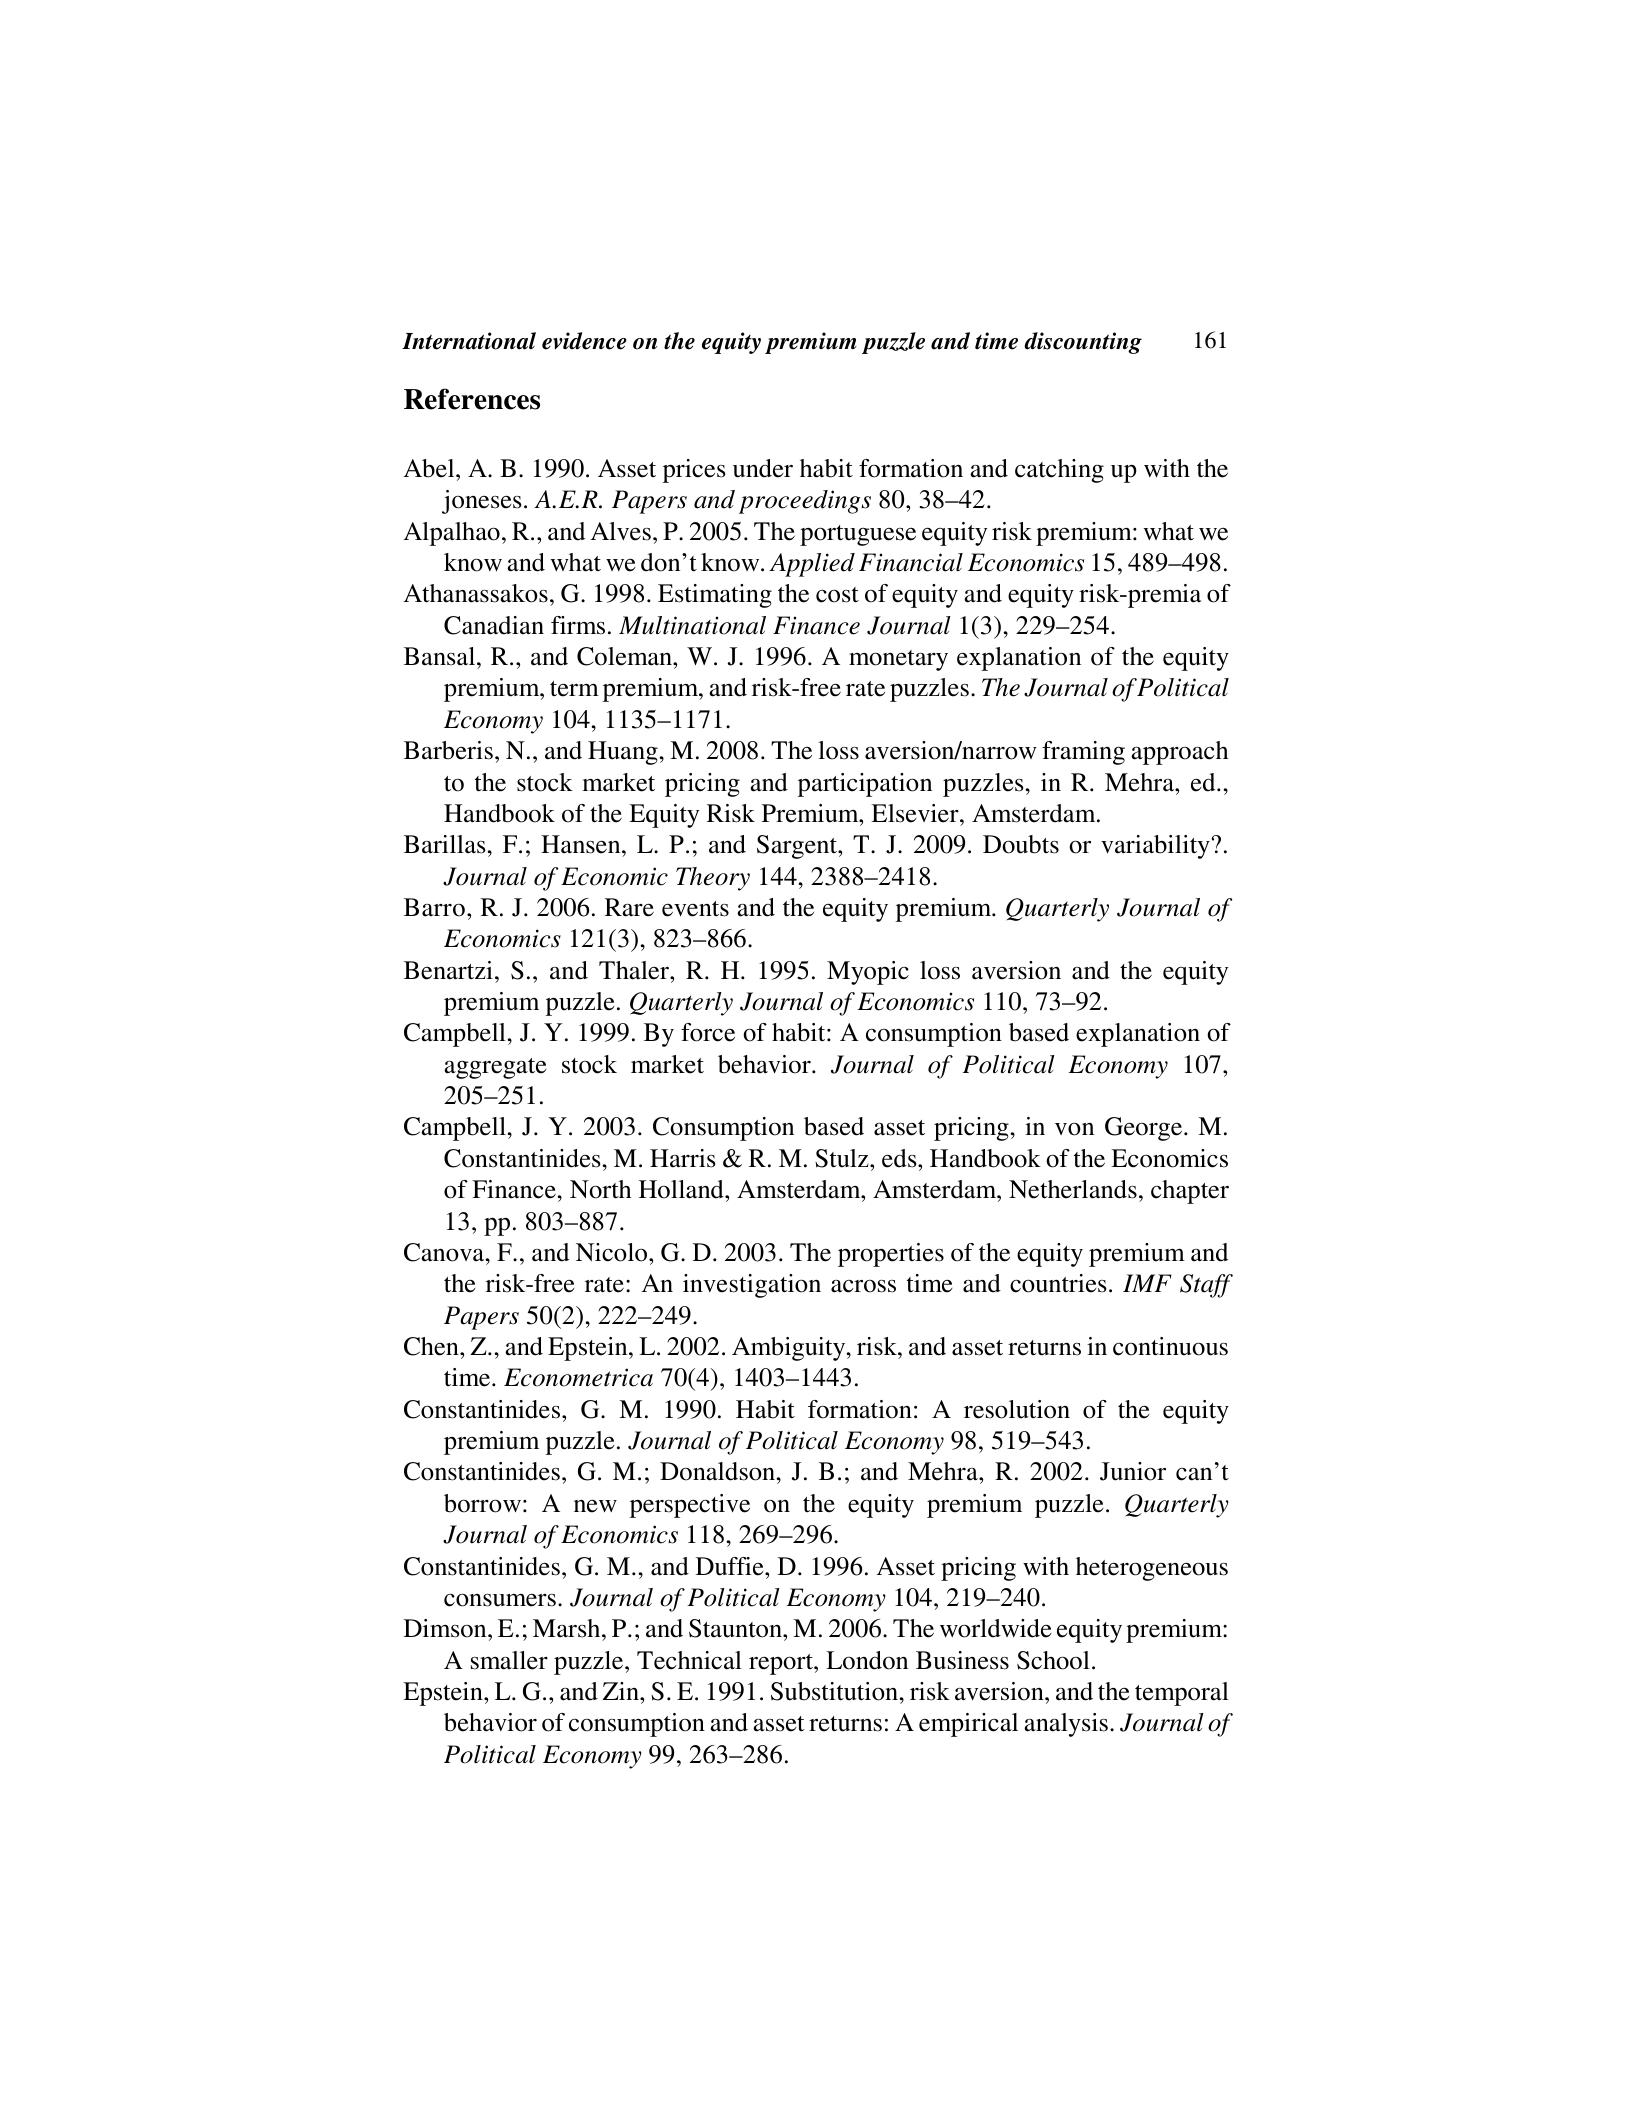 Image resolution: width=1632 pixels, height=2112 pixels. Describe the element at coordinates (432, 1346) in the image. I see `Chen` at that location.
